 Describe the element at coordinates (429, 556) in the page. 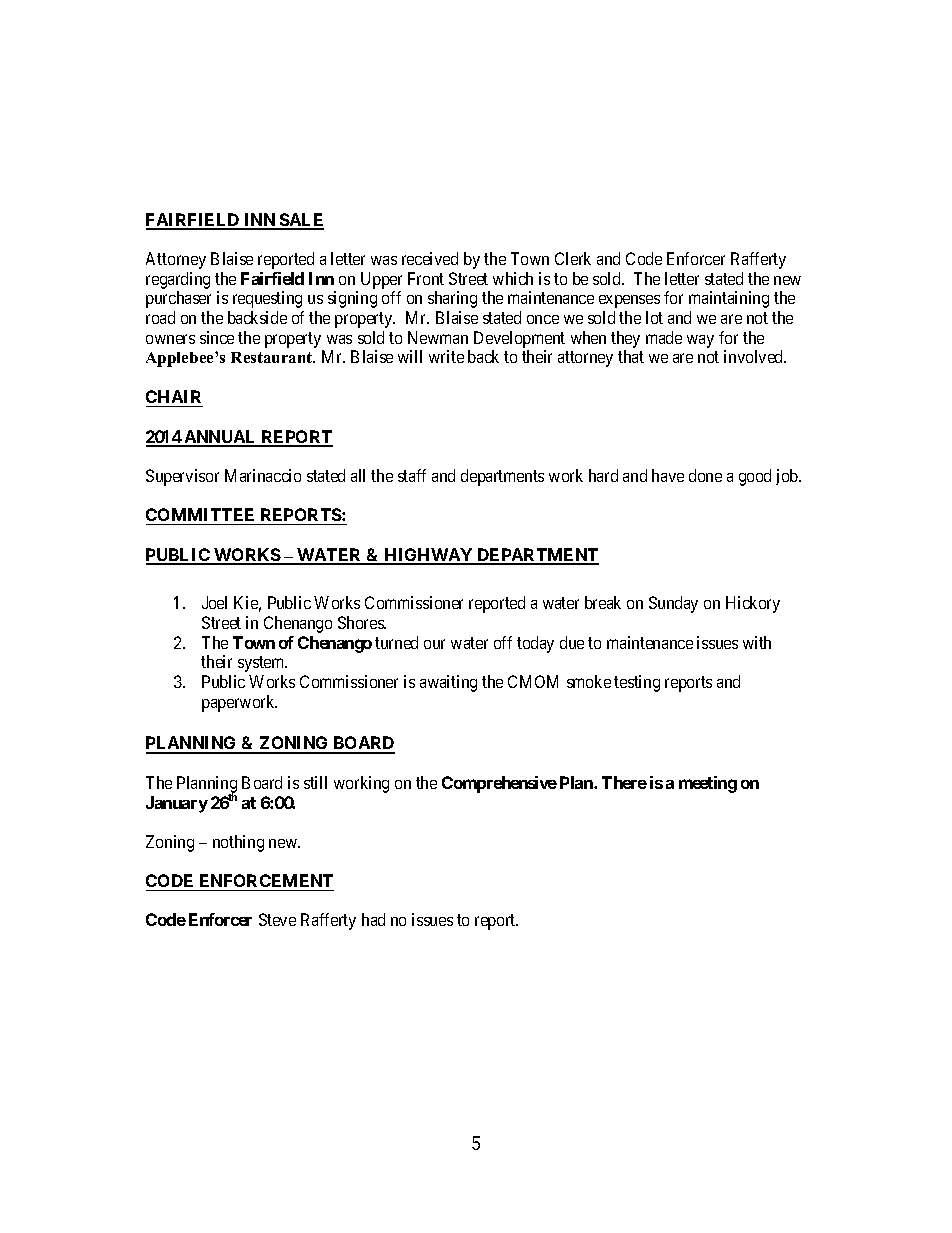

I see `HIGHWAY` at that location.
